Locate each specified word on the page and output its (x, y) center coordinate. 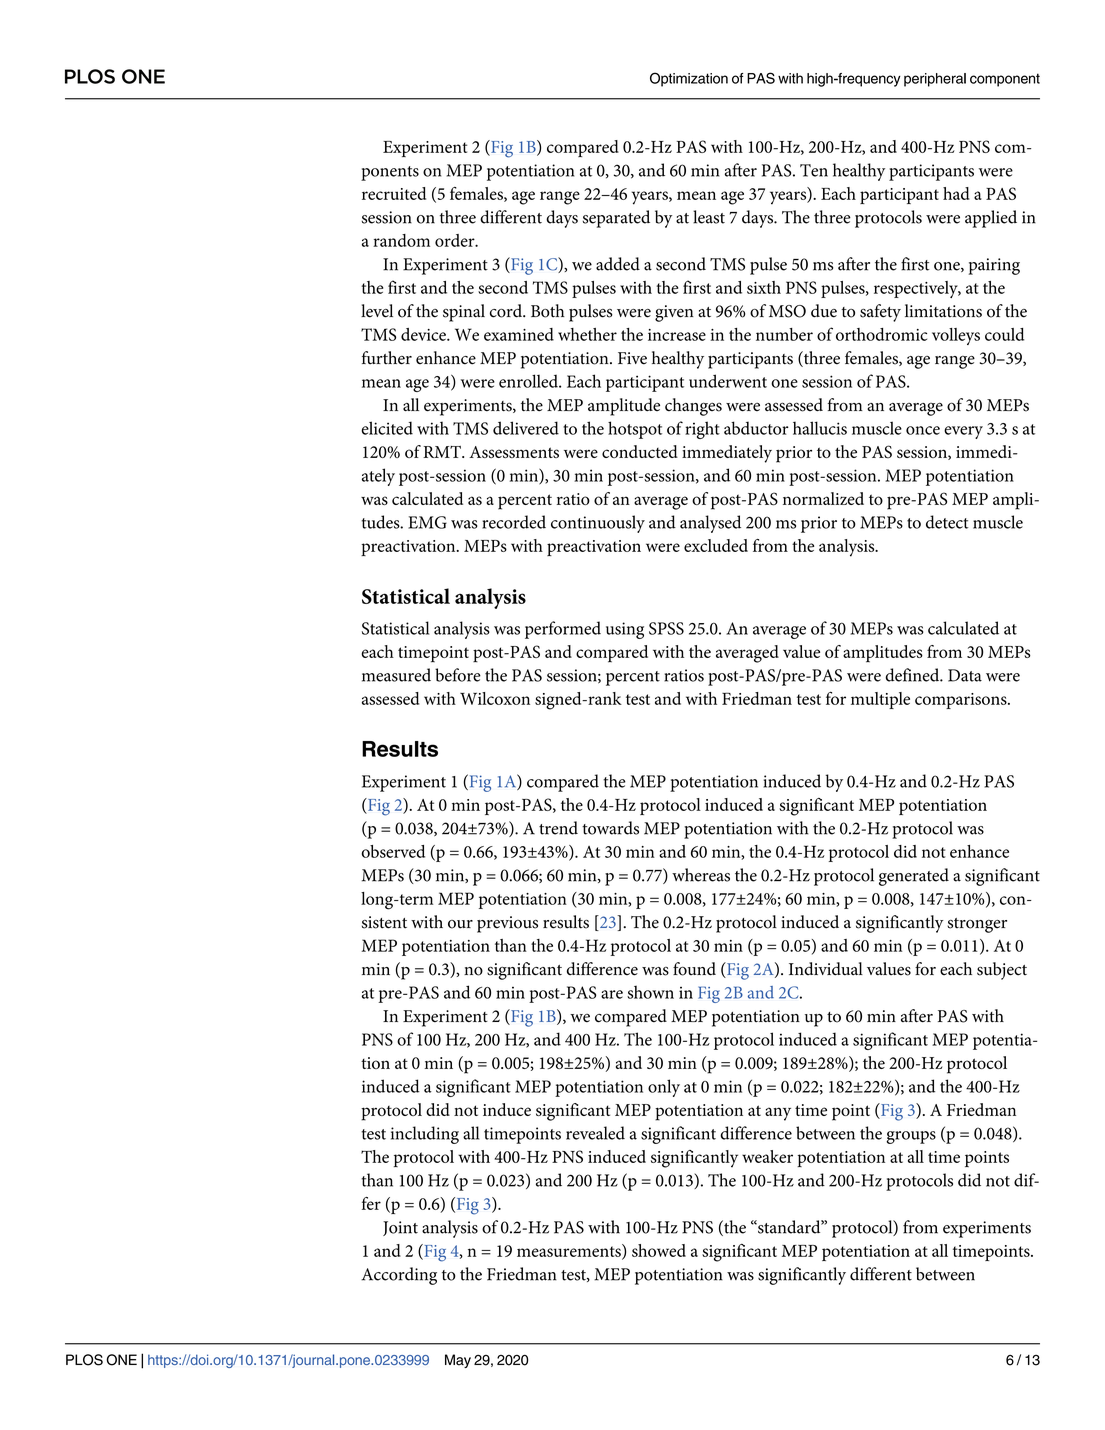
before (458, 675)
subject (1002, 971)
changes (693, 407)
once (923, 430)
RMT (443, 452)
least (709, 217)
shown (650, 992)
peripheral (935, 80)
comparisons (962, 701)
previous (507, 924)
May (458, 1361)
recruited (394, 193)
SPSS (666, 628)
